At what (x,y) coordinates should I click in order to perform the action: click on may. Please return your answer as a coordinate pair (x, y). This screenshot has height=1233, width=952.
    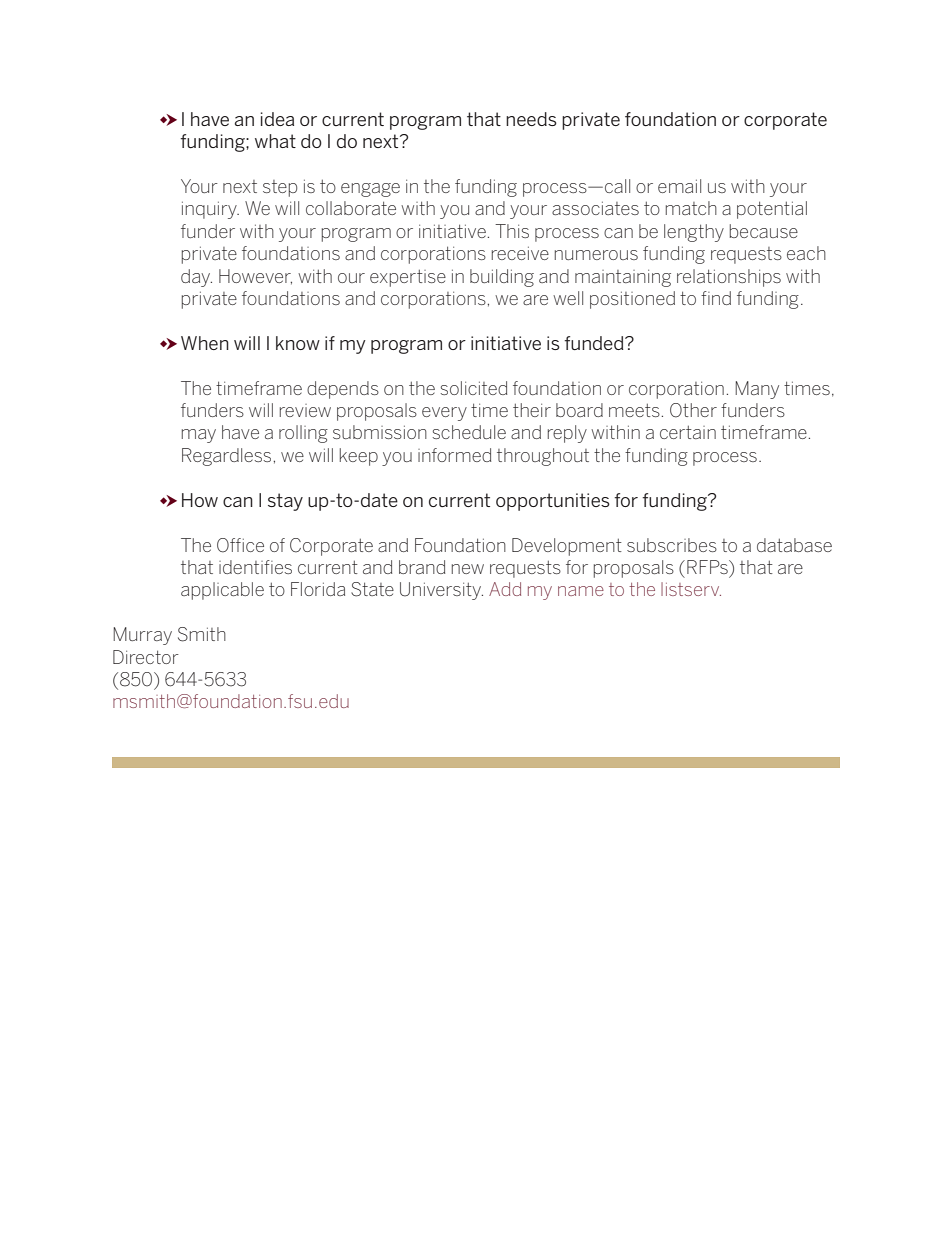
    Looking at the image, I should click on (199, 436).
